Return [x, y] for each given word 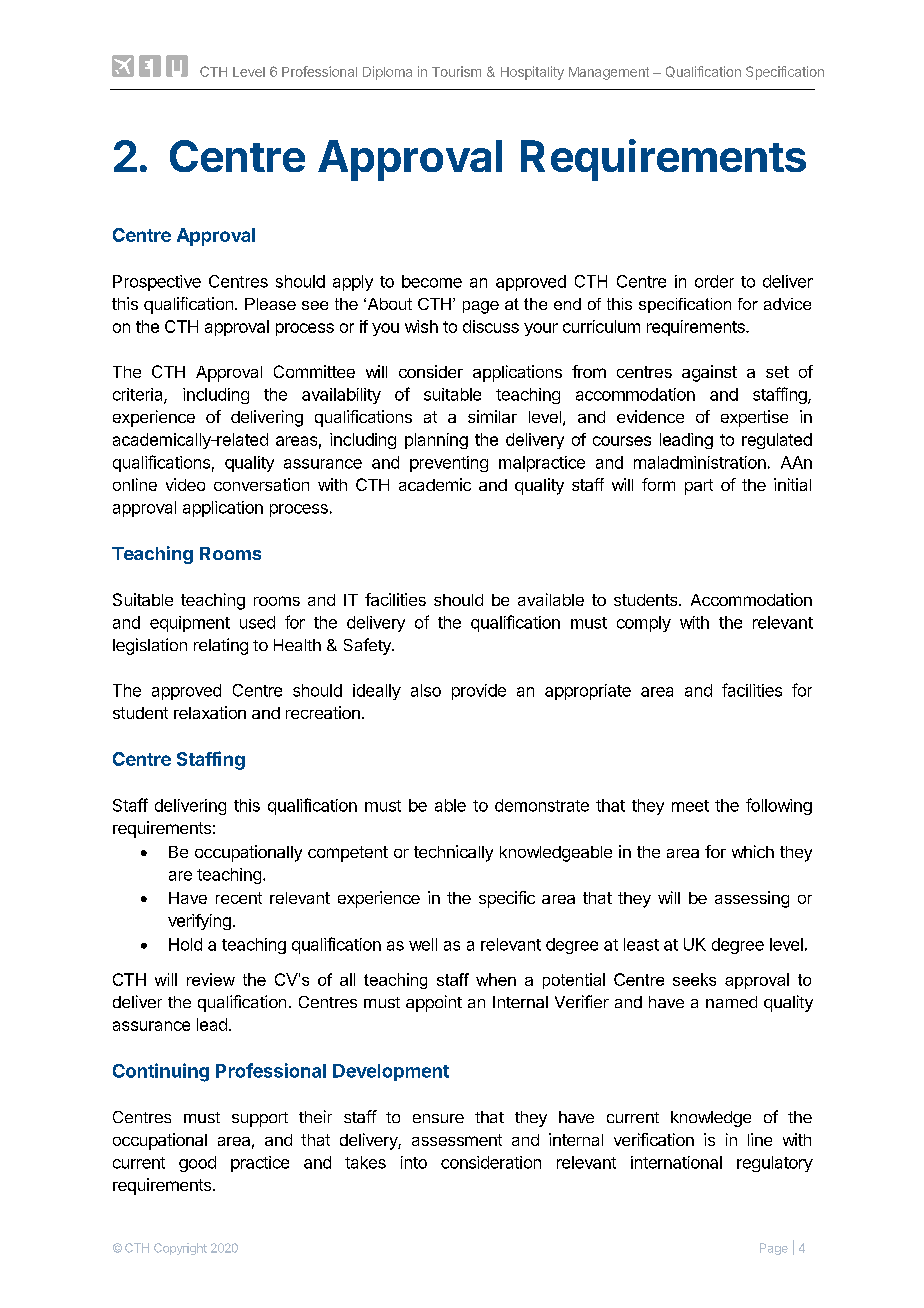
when [496, 979]
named [731, 1002]
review [211, 979]
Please [270, 304]
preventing [449, 464]
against [709, 373]
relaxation [210, 712]
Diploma [387, 73]
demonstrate [542, 805]
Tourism [456, 71]
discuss [491, 326]
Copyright [180, 1249]
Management [609, 73]
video [185, 484]
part [699, 487]
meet [690, 806]
